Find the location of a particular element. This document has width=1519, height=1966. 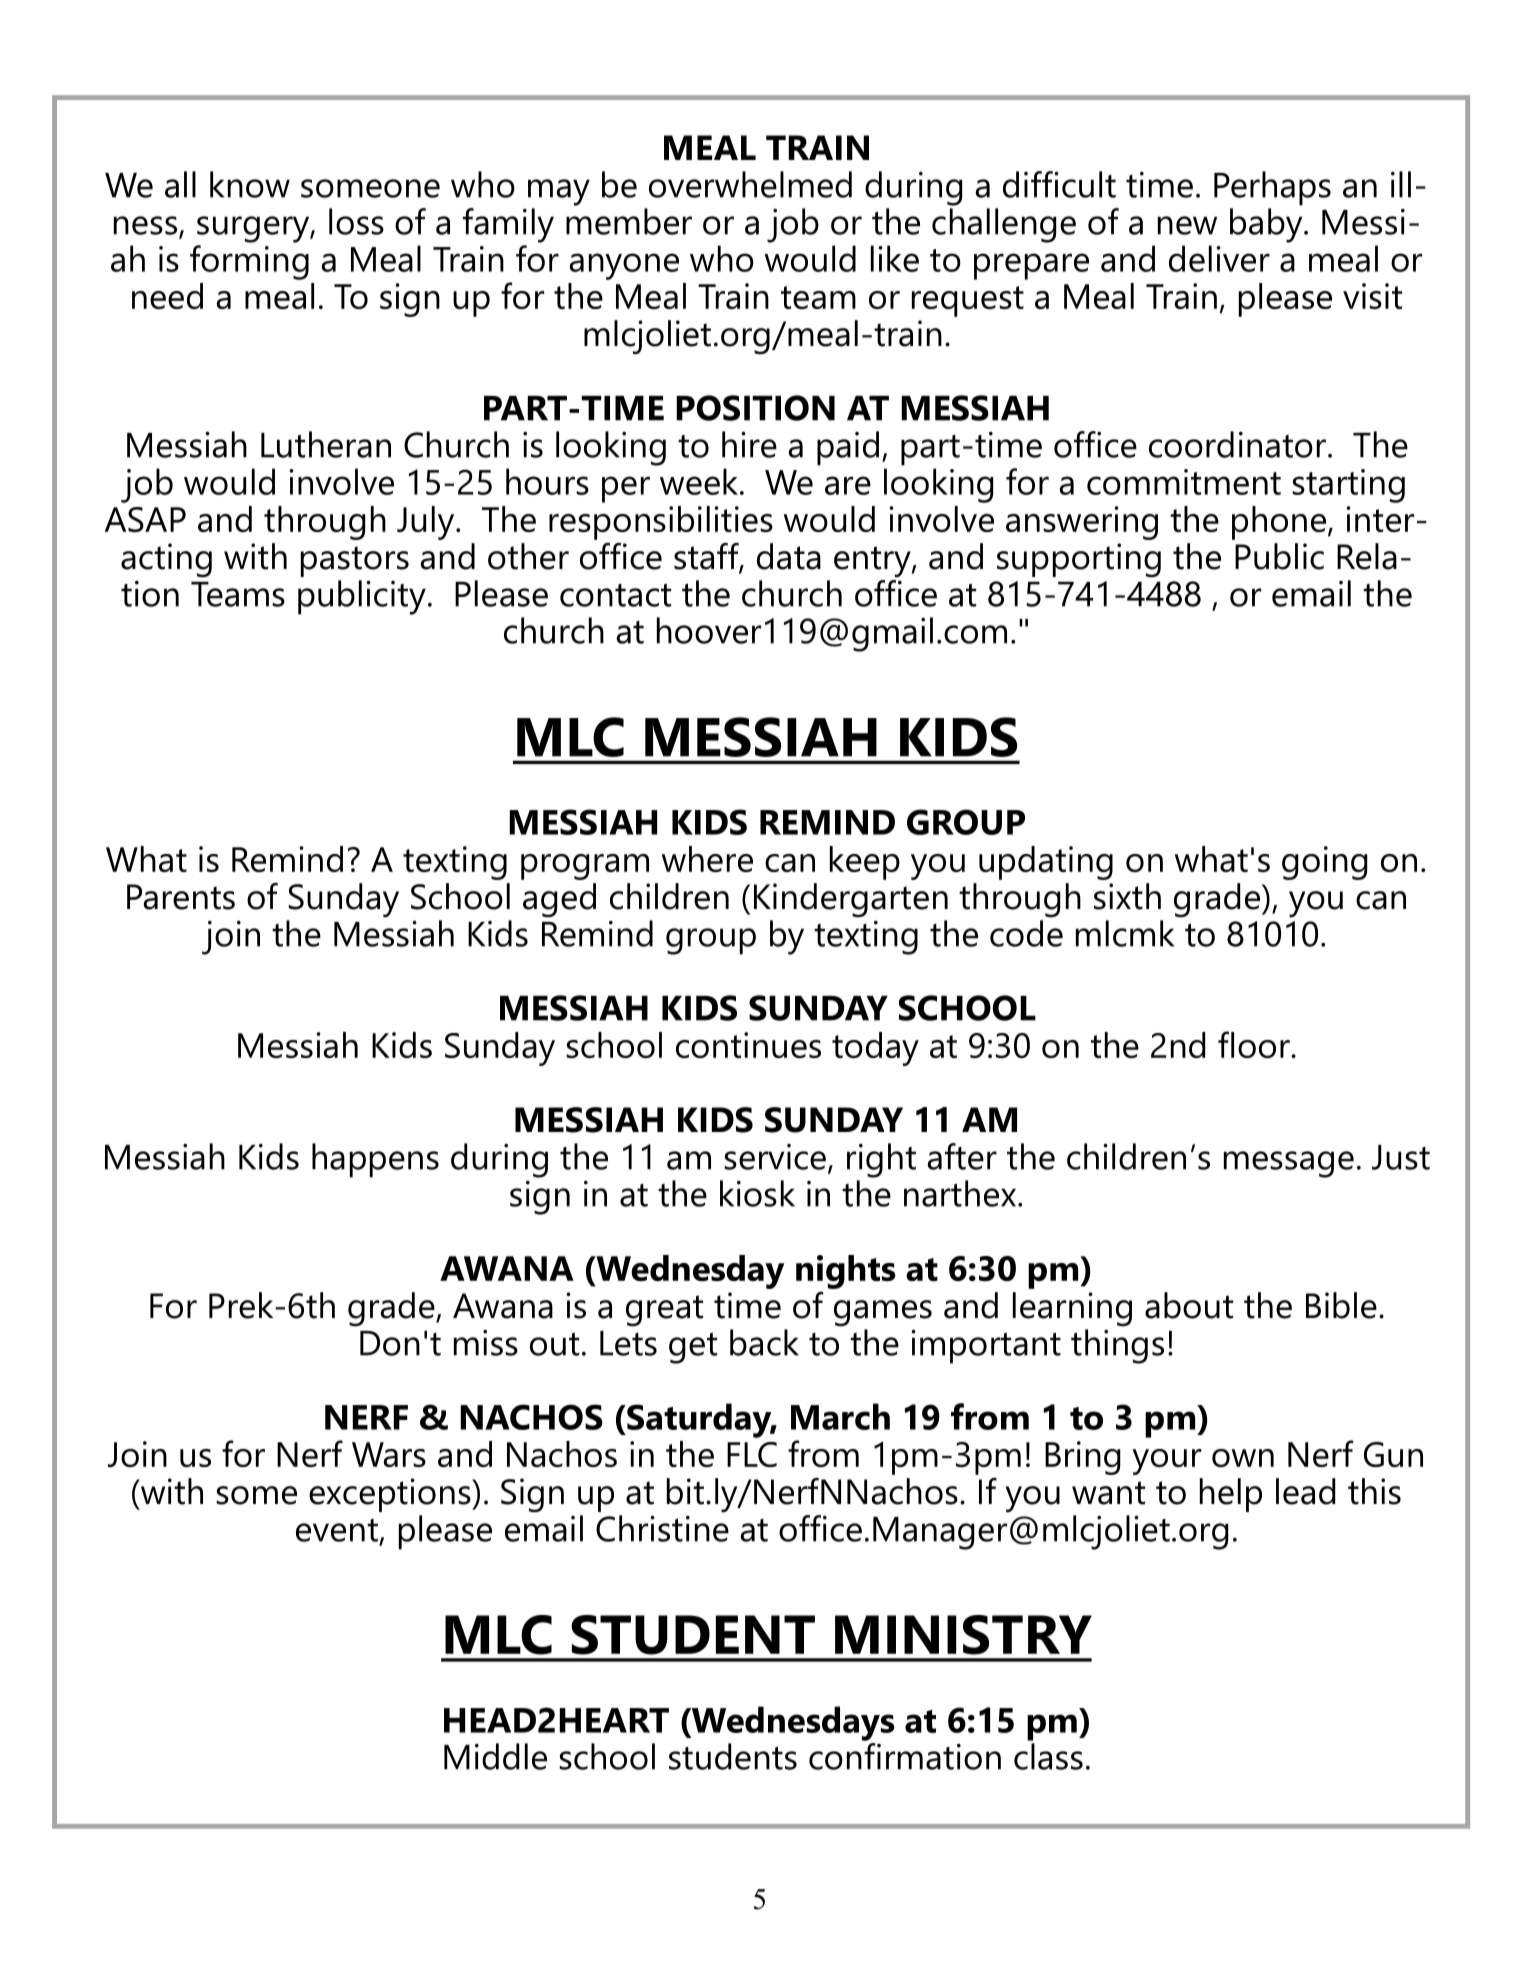

loss is located at coordinates (356, 221).
